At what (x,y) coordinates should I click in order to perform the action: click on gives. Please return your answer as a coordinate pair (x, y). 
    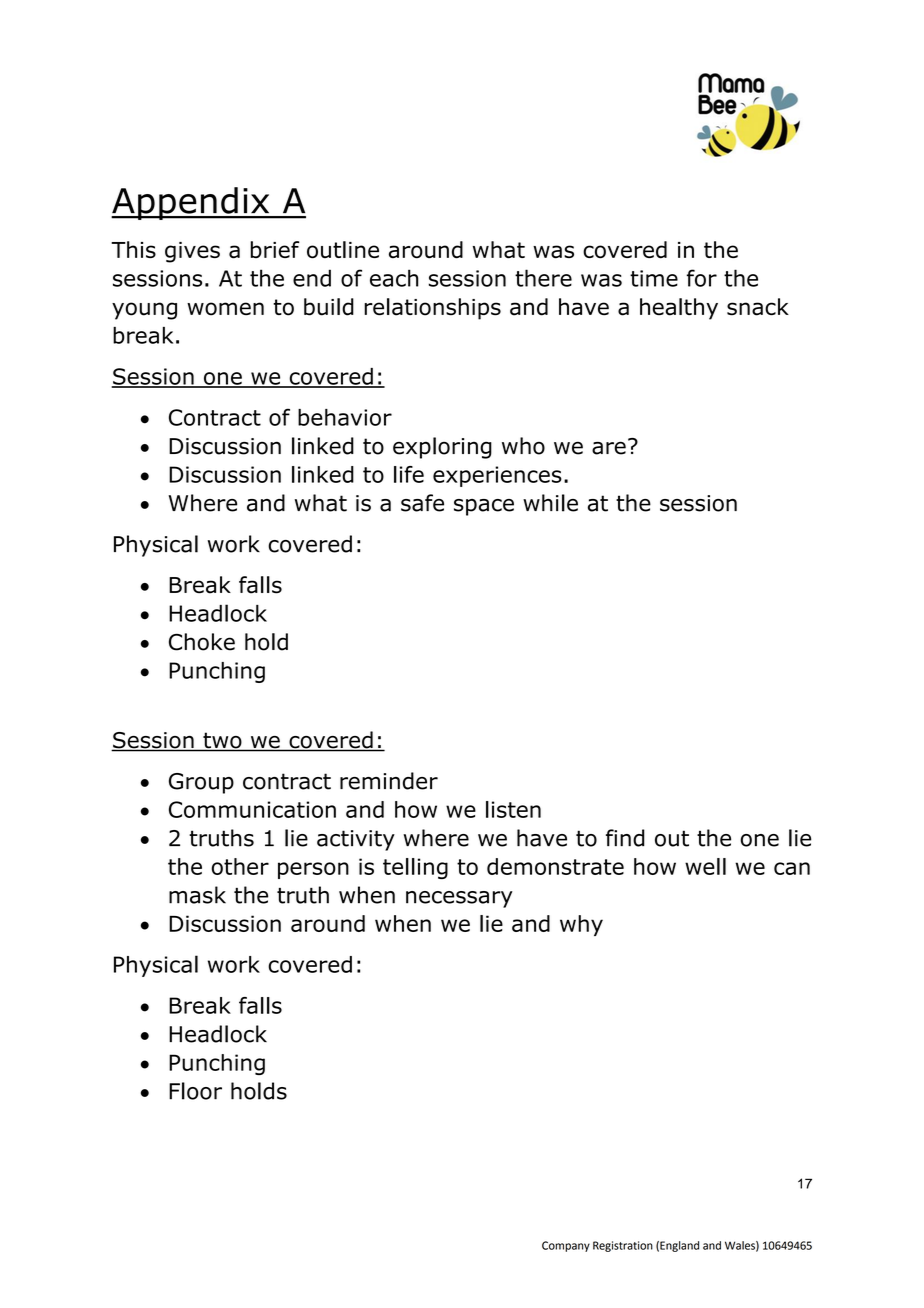
    Looking at the image, I should click on (192, 252).
